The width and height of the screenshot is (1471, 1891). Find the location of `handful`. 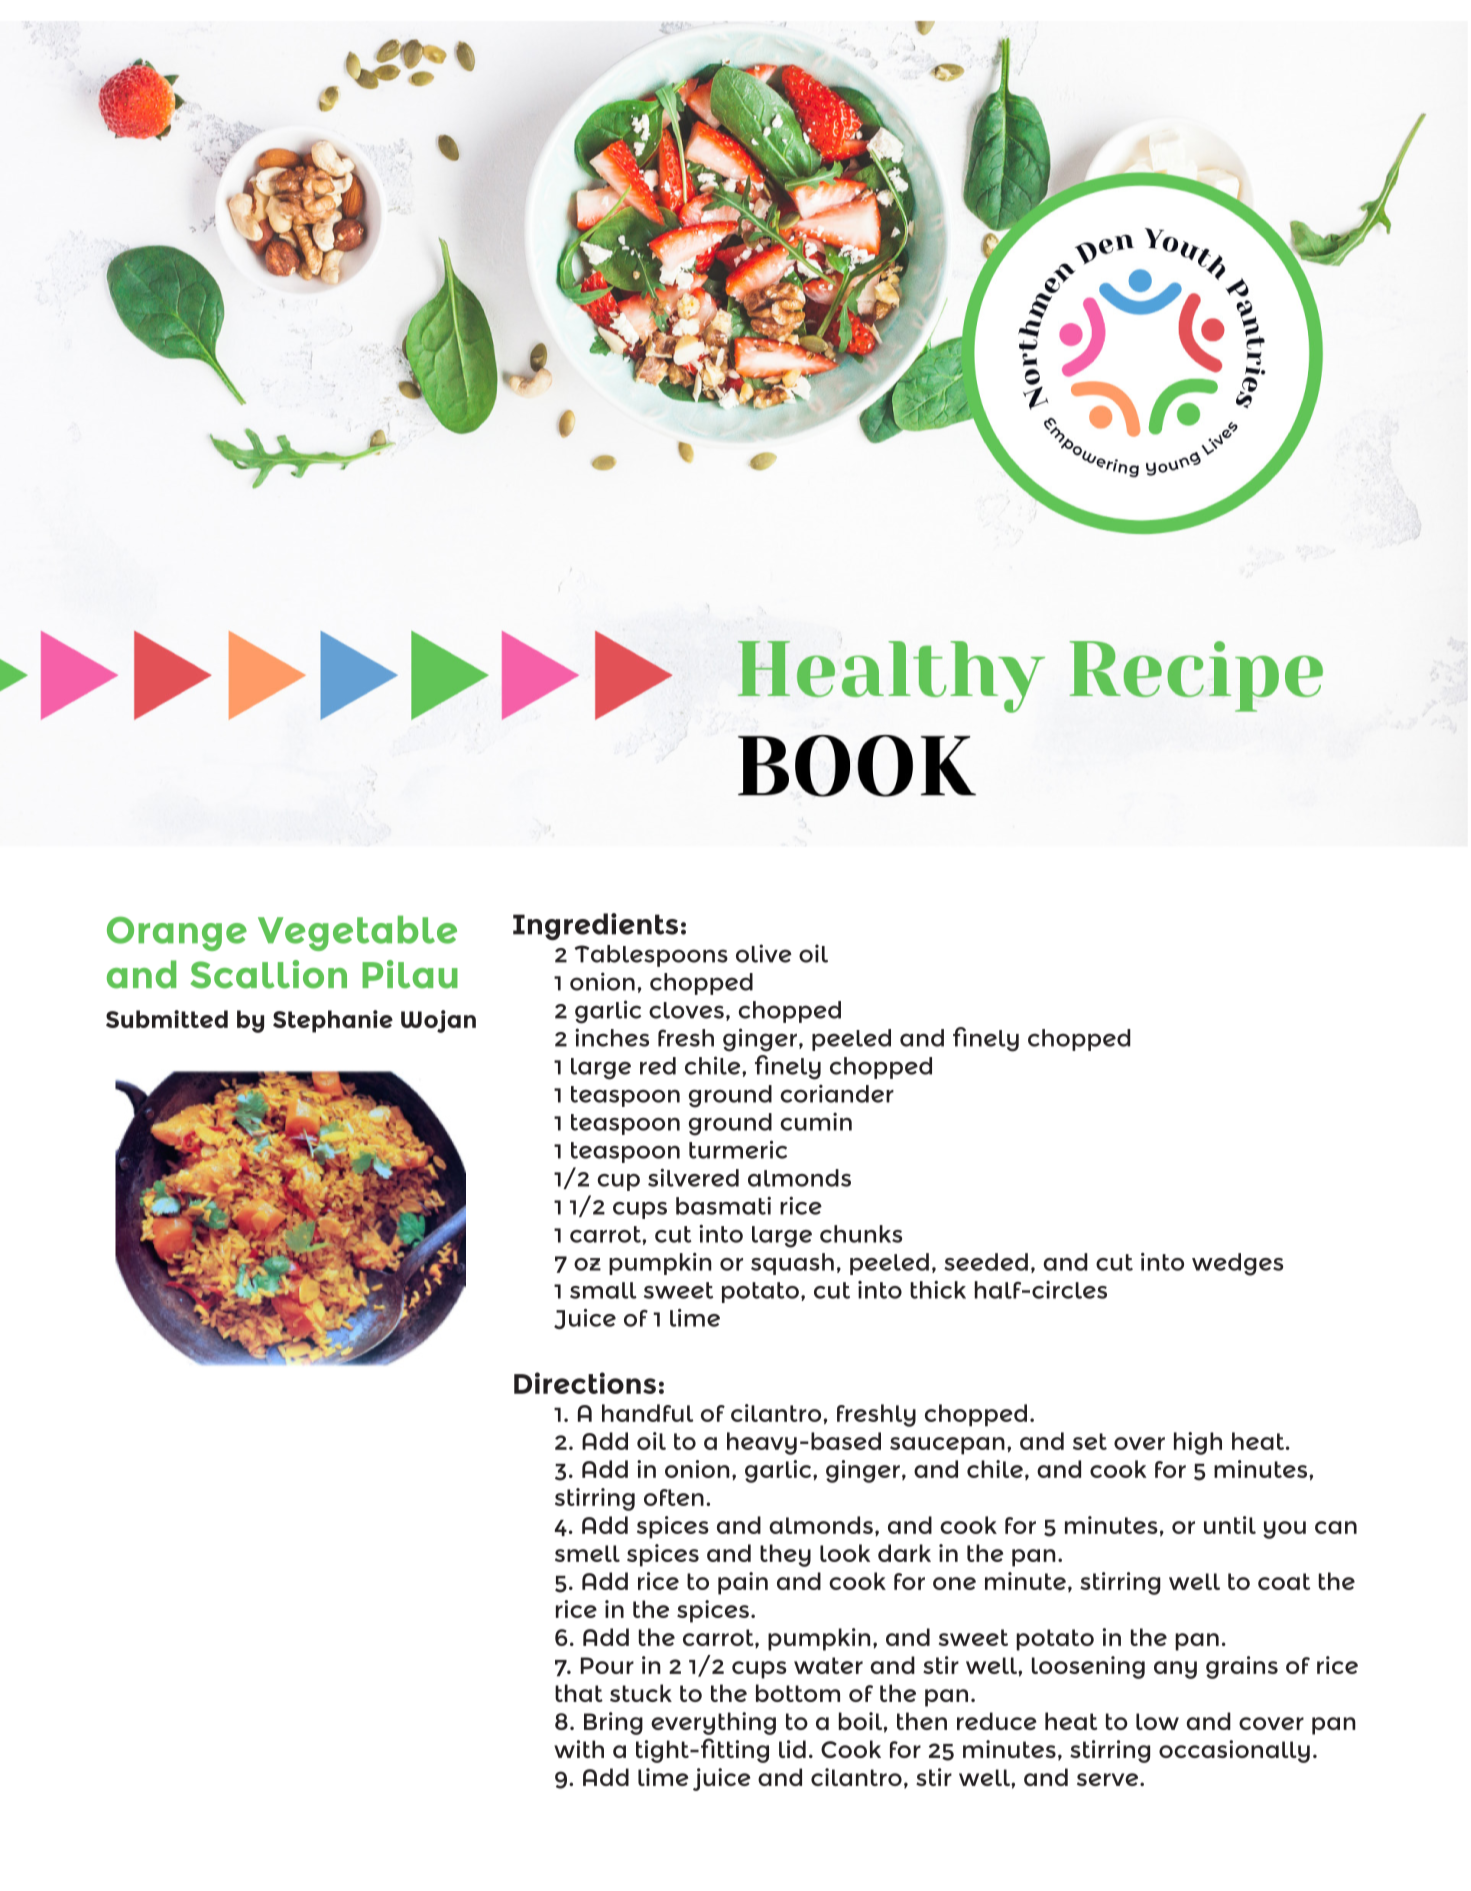

handful is located at coordinates (648, 1413).
